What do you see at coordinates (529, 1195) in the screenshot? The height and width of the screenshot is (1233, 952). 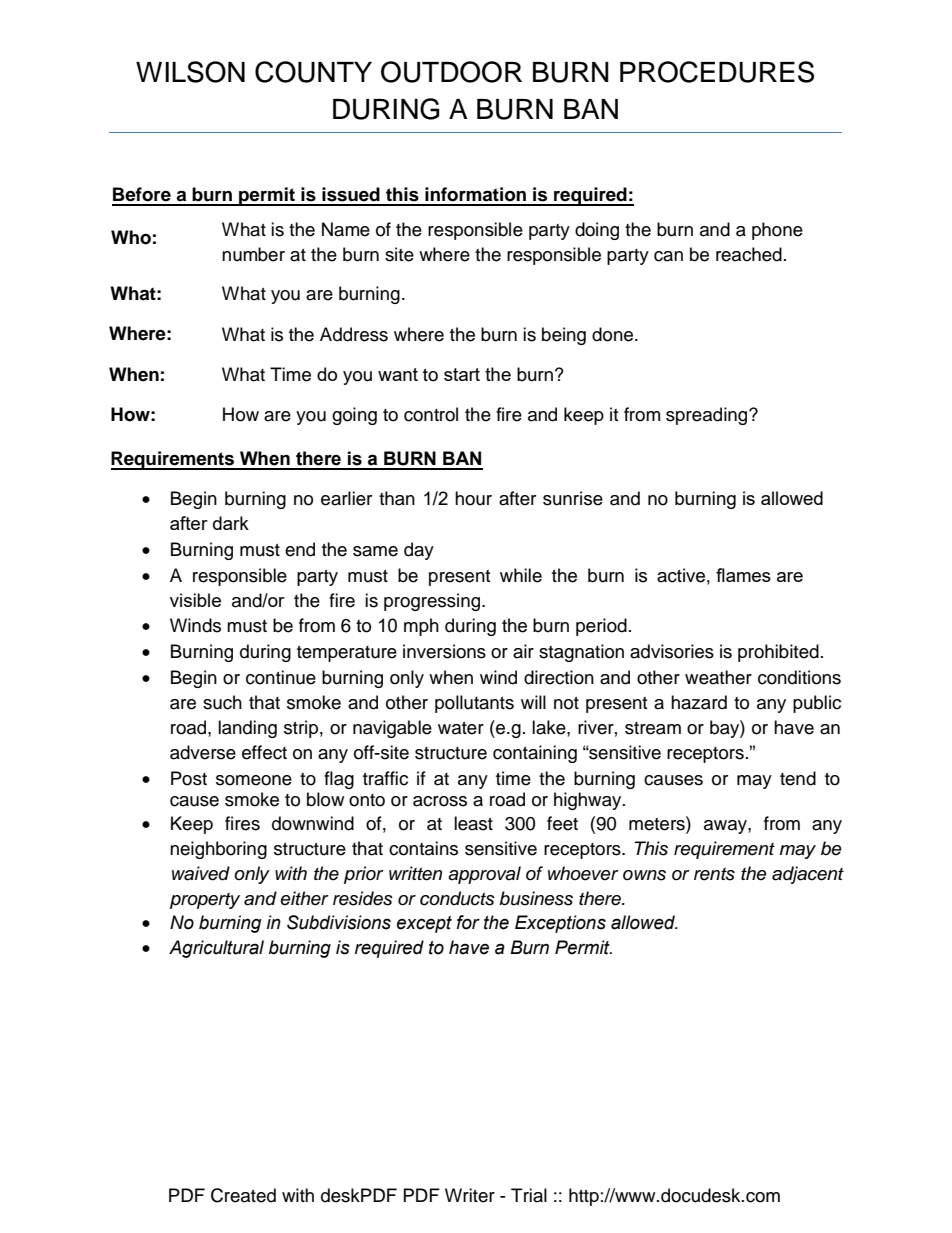 I see `Trial` at bounding box center [529, 1195].
